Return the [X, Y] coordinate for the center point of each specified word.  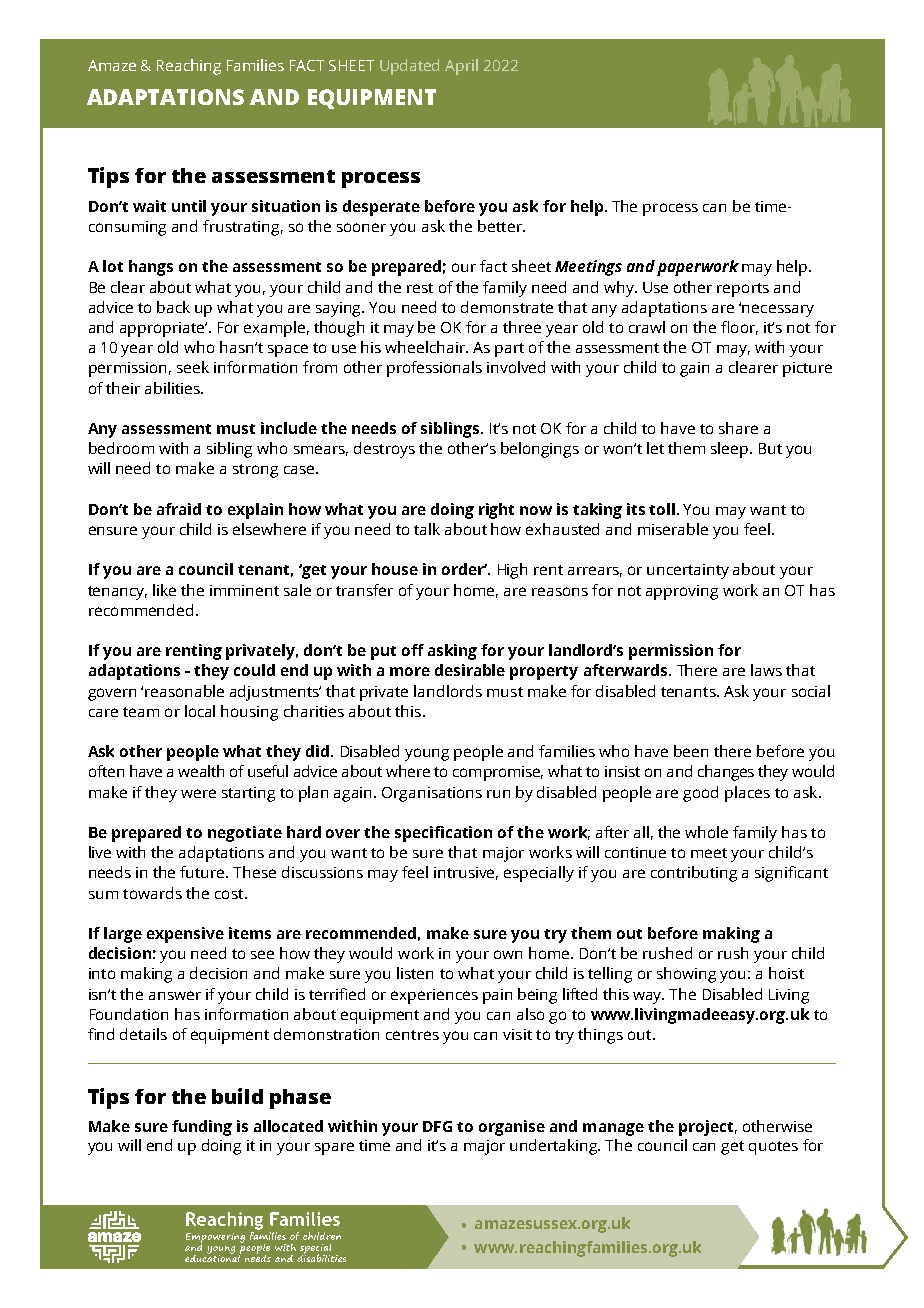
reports [743, 290]
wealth [201, 771]
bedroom [121, 448]
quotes [773, 1148]
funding [202, 1128]
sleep [731, 450]
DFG [437, 1126]
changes [726, 773]
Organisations [432, 794]
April [461, 67]
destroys [384, 450]
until [189, 206]
